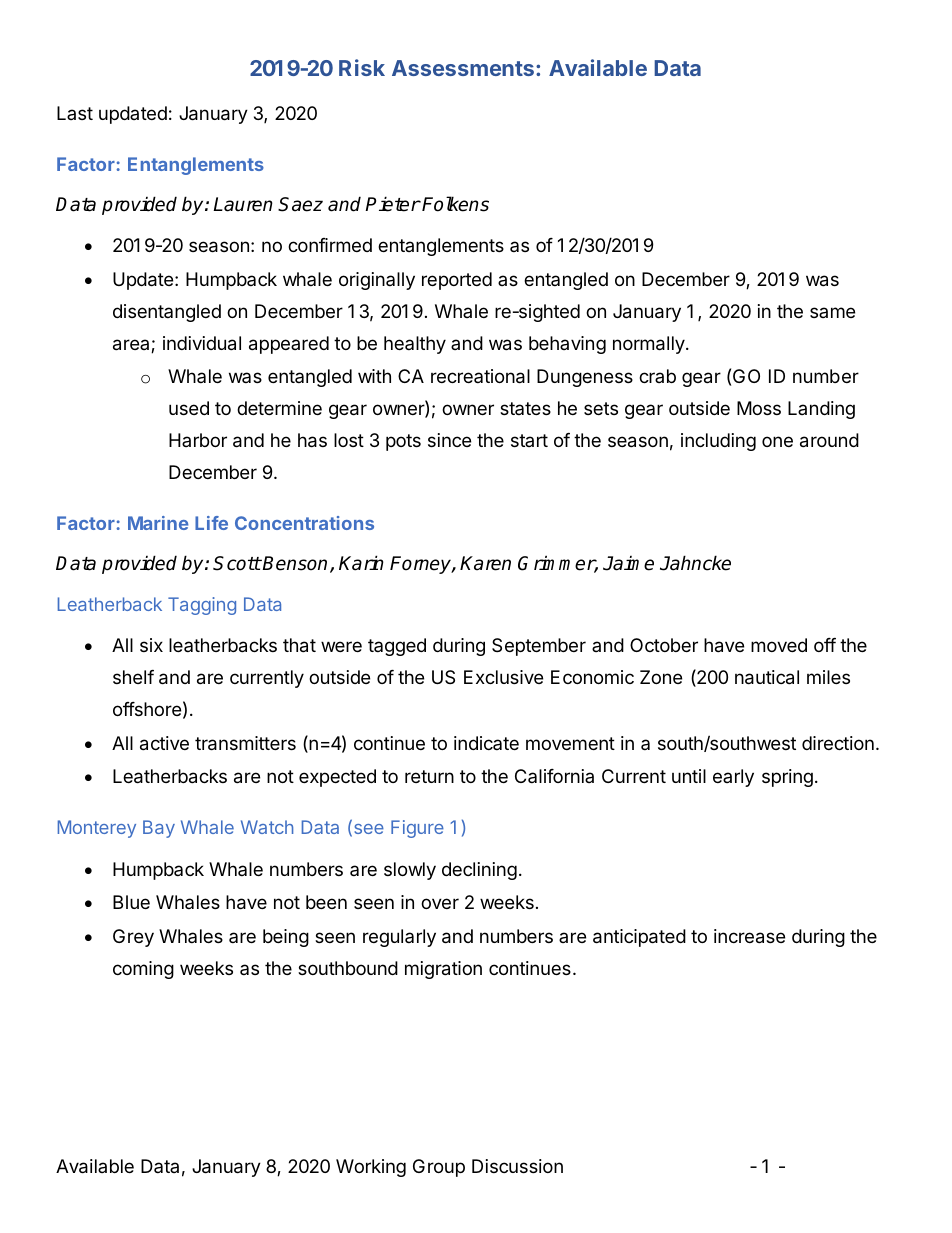 The width and height of the screenshot is (952, 1233). Describe the element at coordinates (749, 936) in the screenshot. I see `increase` at that location.
